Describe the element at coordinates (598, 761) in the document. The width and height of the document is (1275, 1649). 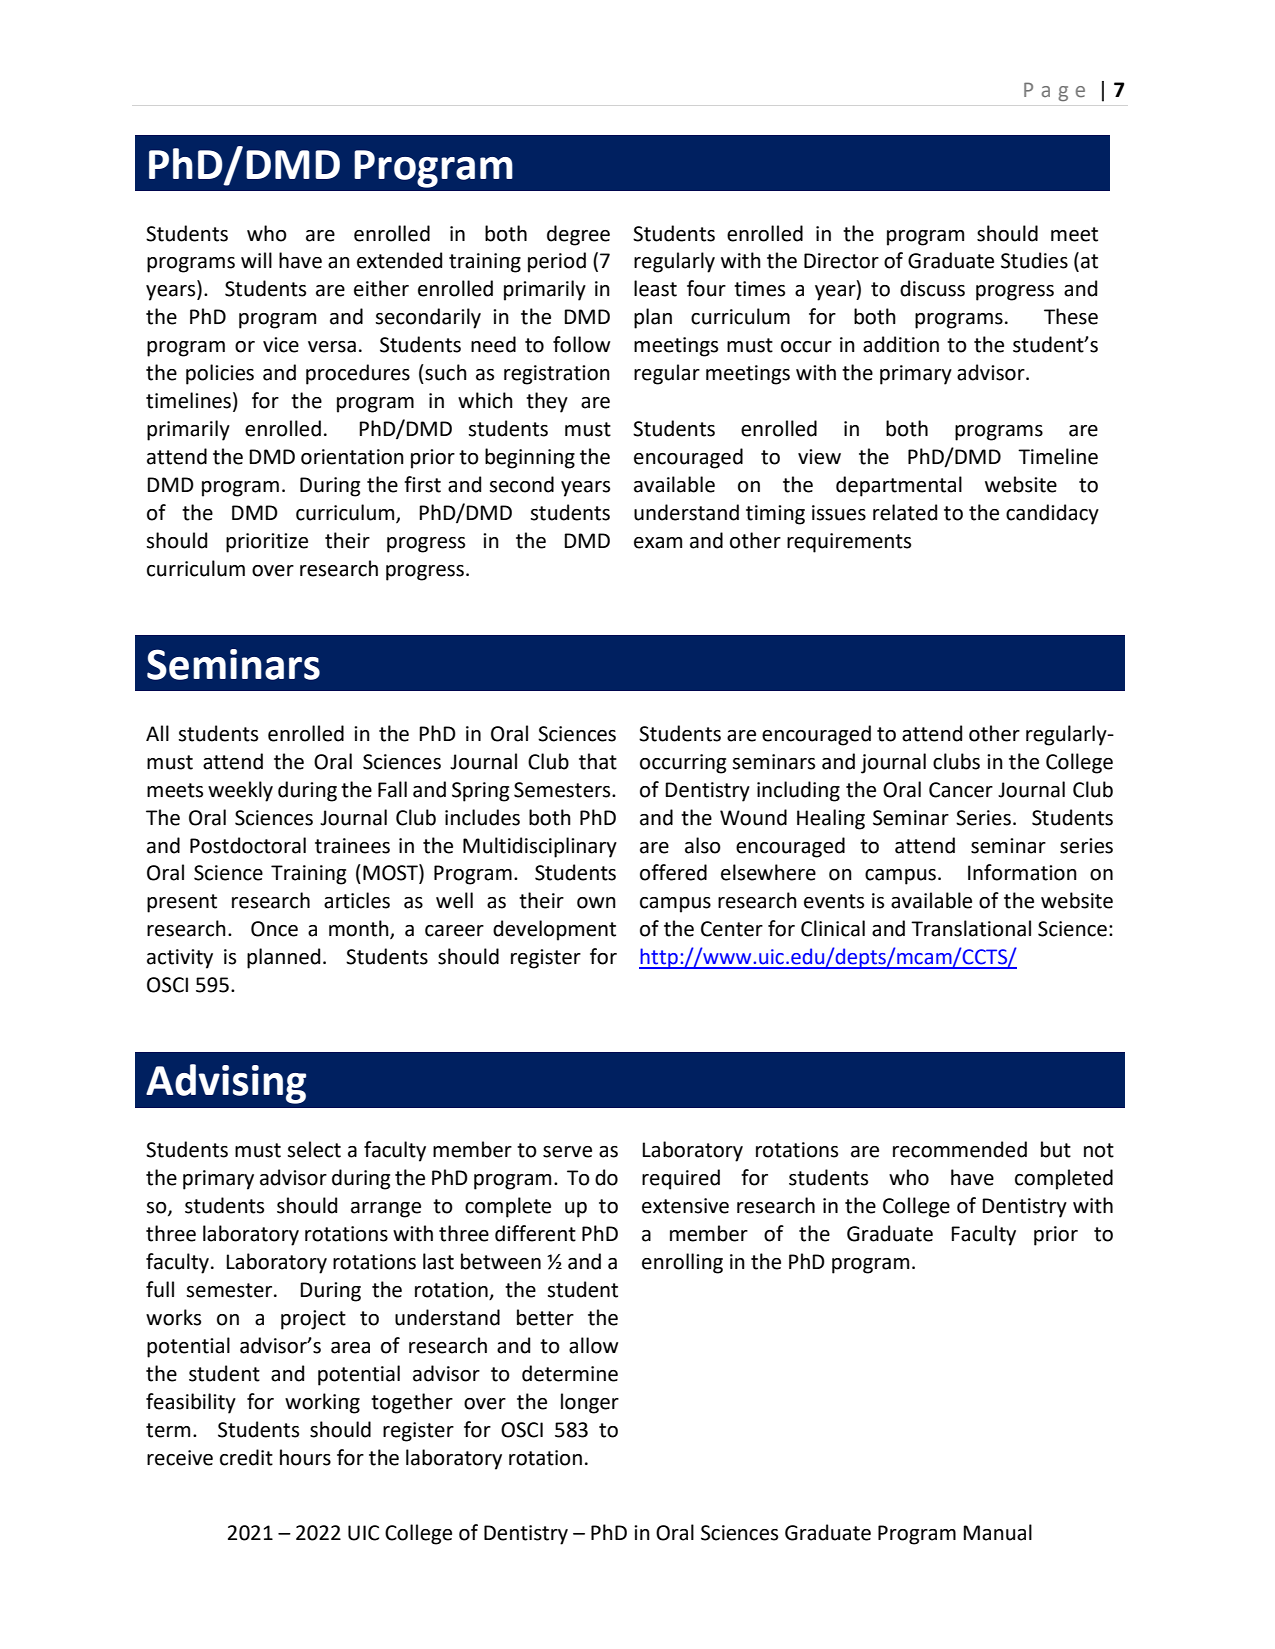
I see `that` at that location.
